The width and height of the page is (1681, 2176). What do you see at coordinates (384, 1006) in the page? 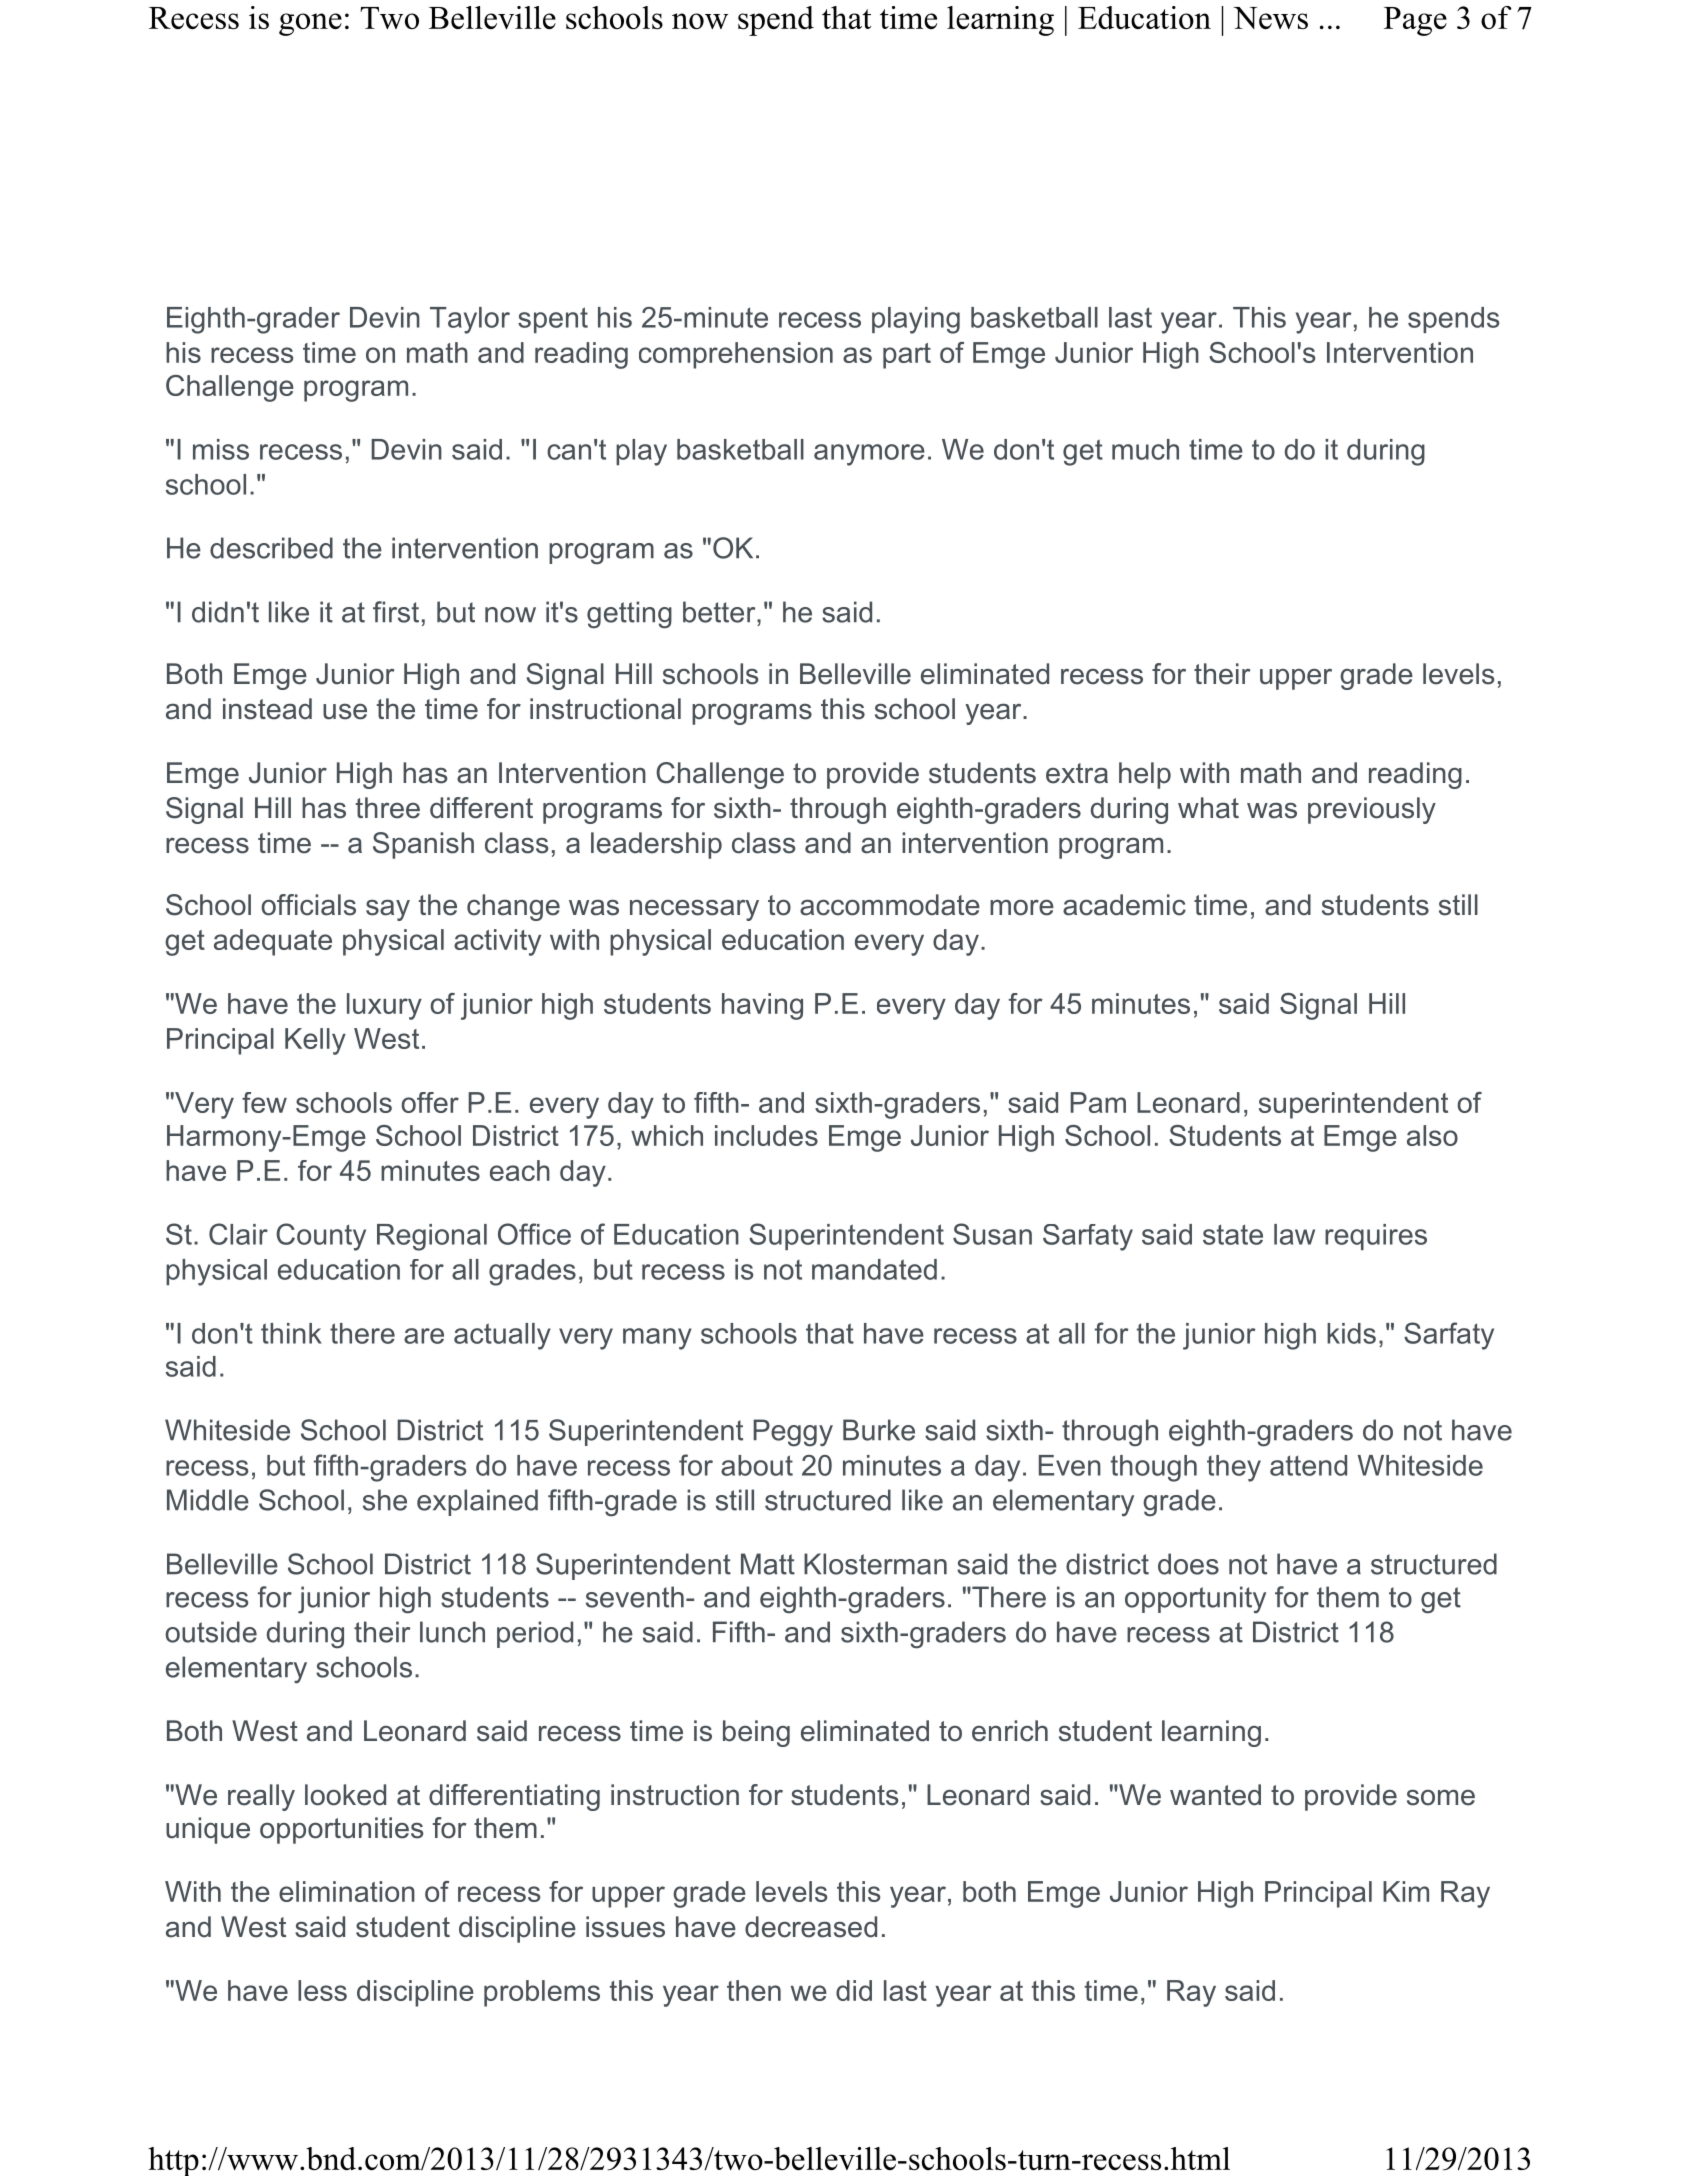
I see `luxury` at bounding box center [384, 1006].
